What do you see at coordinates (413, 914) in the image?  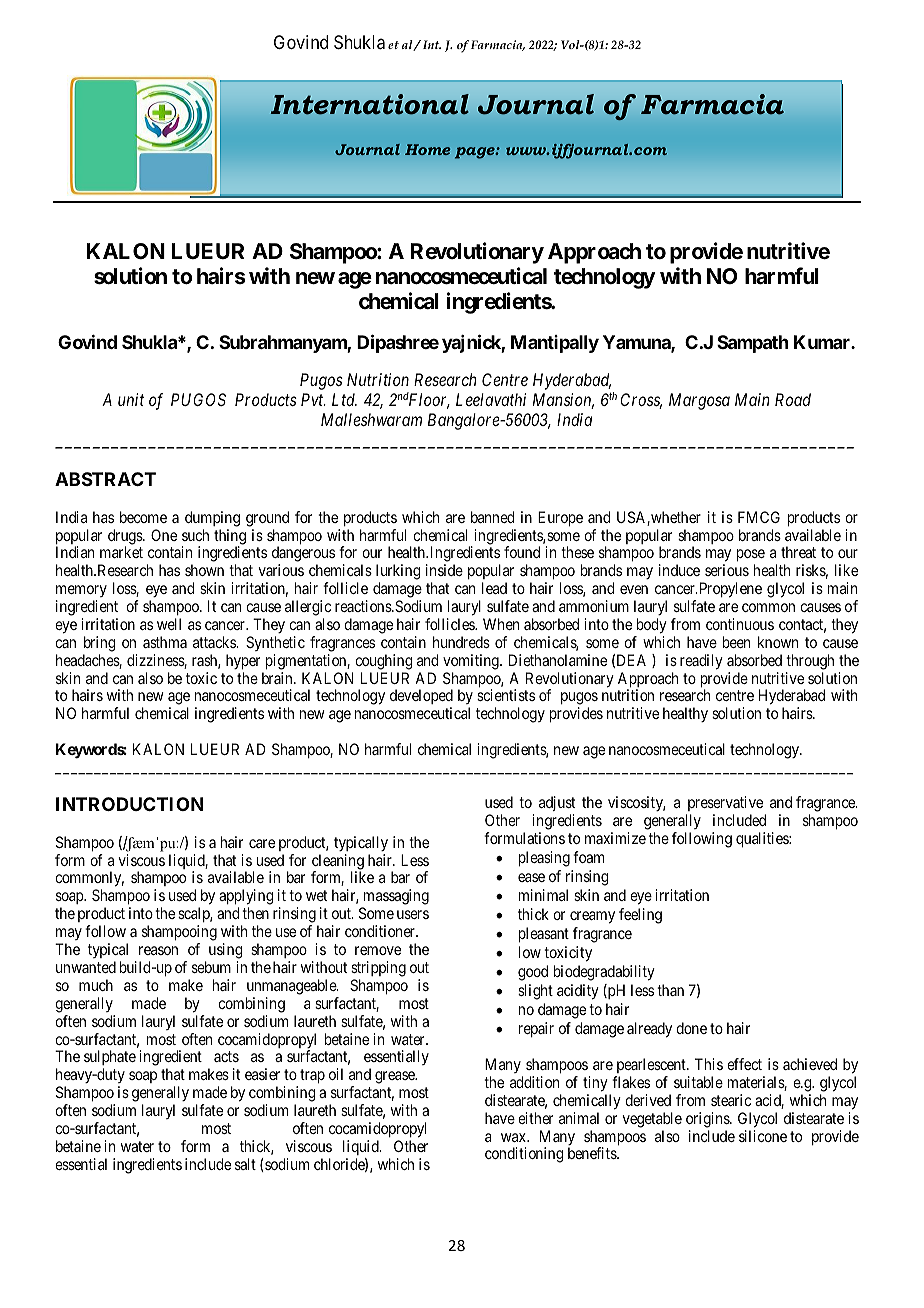 I see `users` at bounding box center [413, 914].
